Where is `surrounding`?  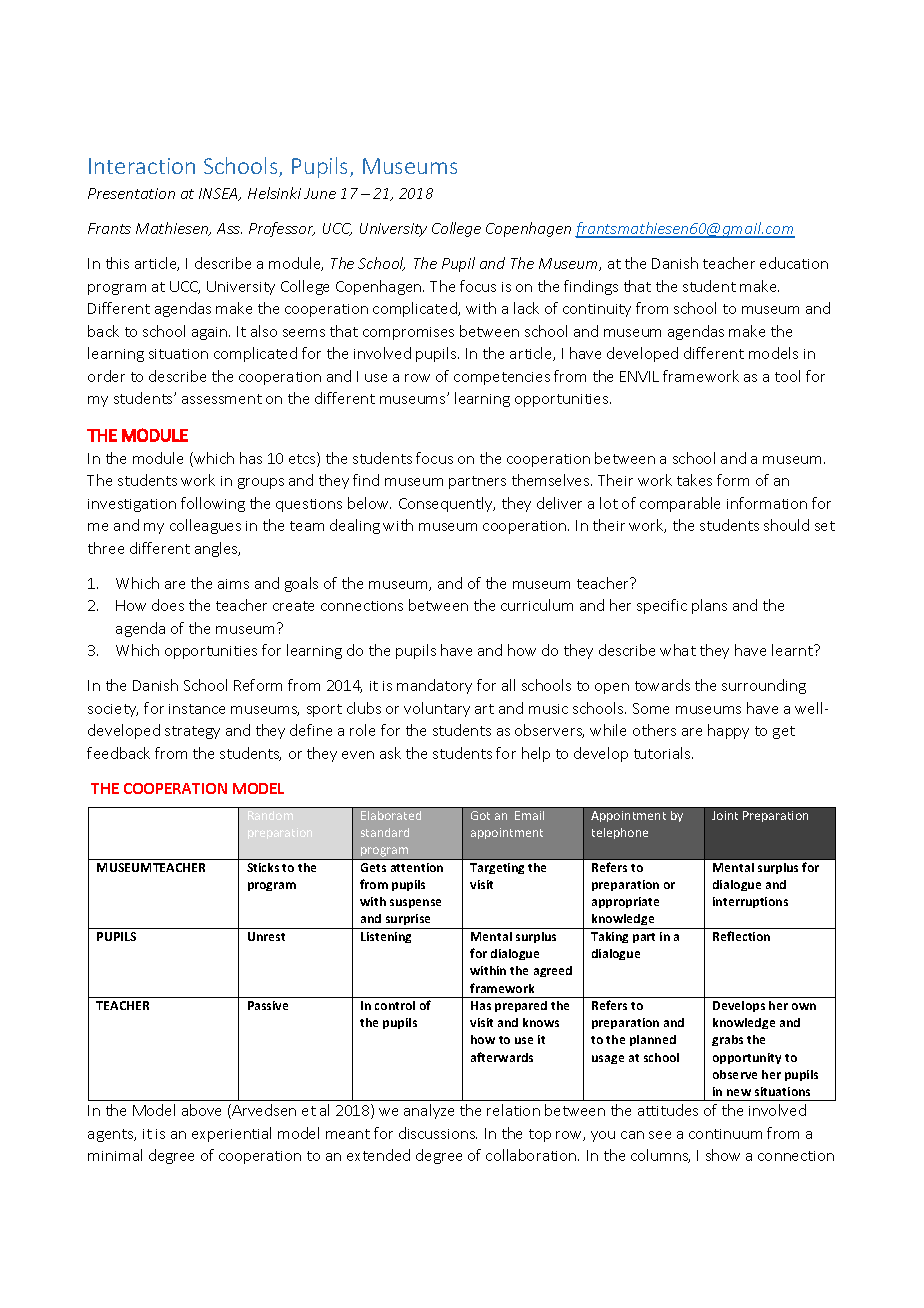 surrounding is located at coordinates (764, 686).
